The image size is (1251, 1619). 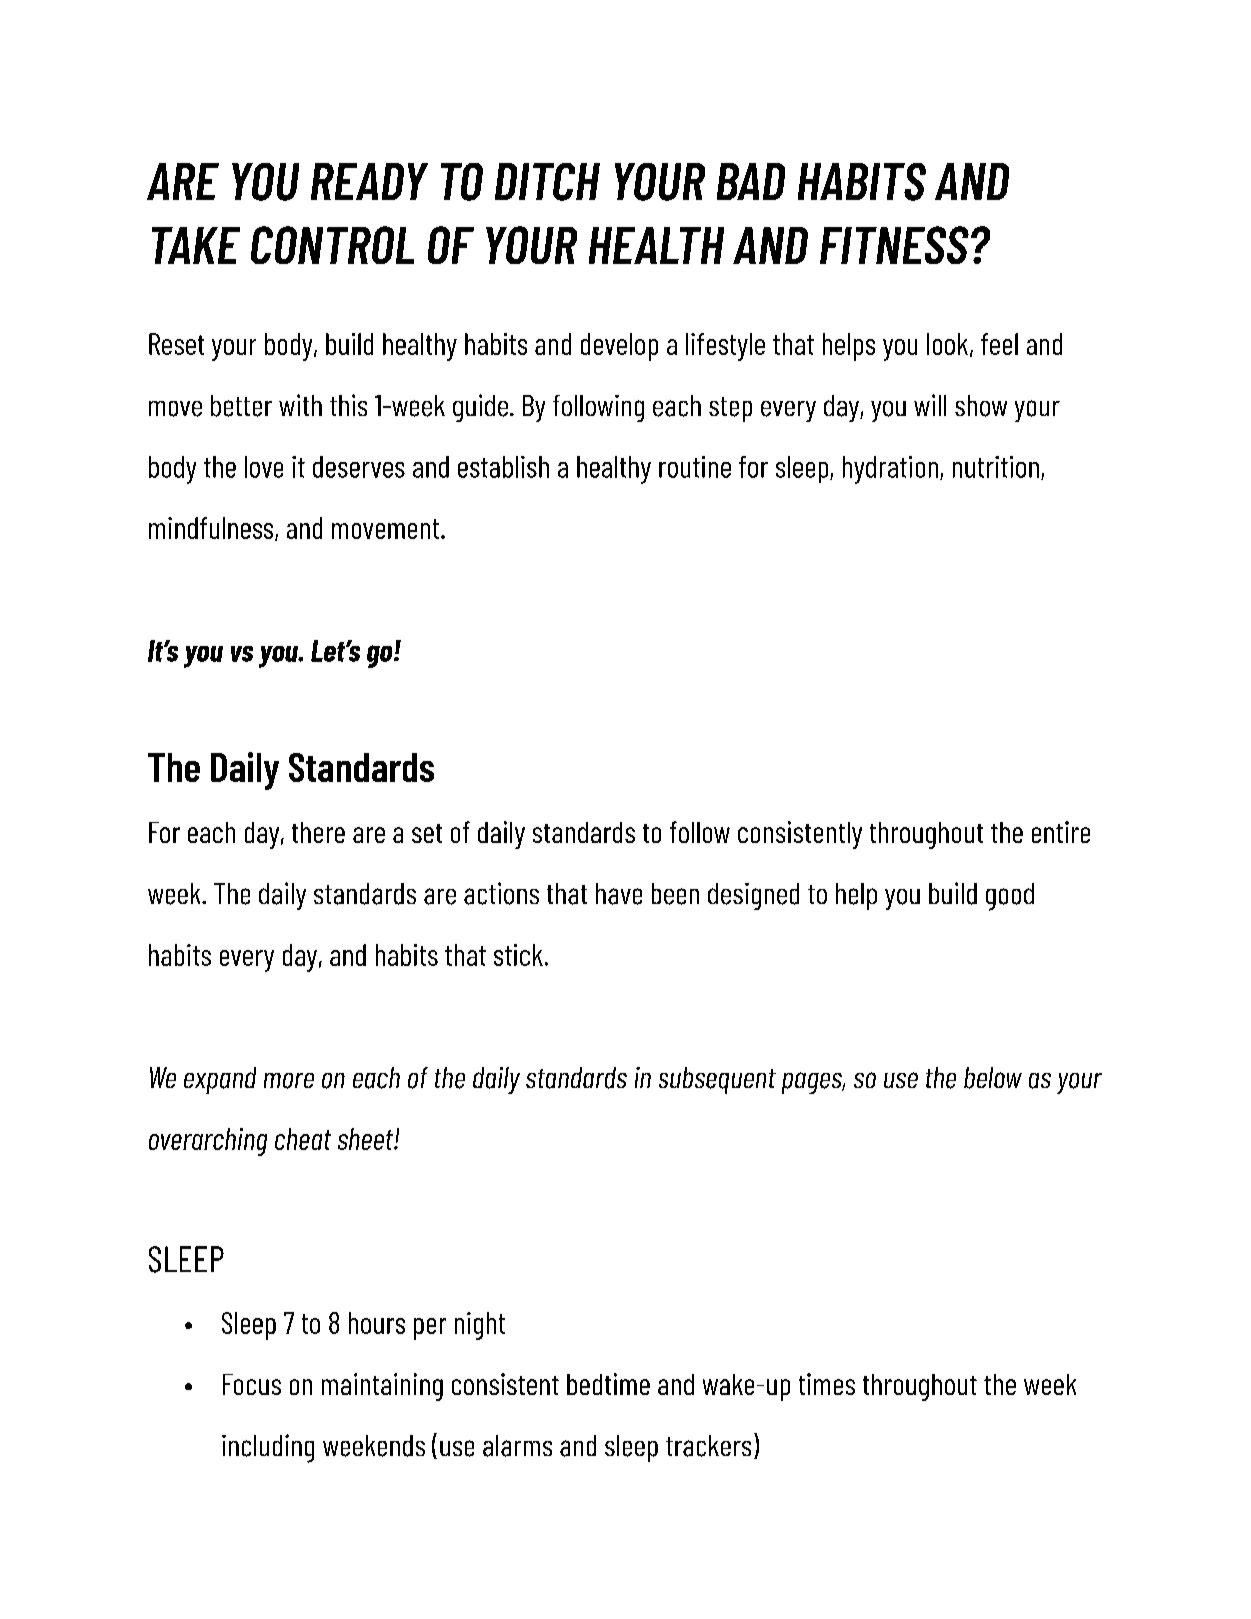 What do you see at coordinates (547, 182) in the image?
I see `DITCH` at bounding box center [547, 182].
